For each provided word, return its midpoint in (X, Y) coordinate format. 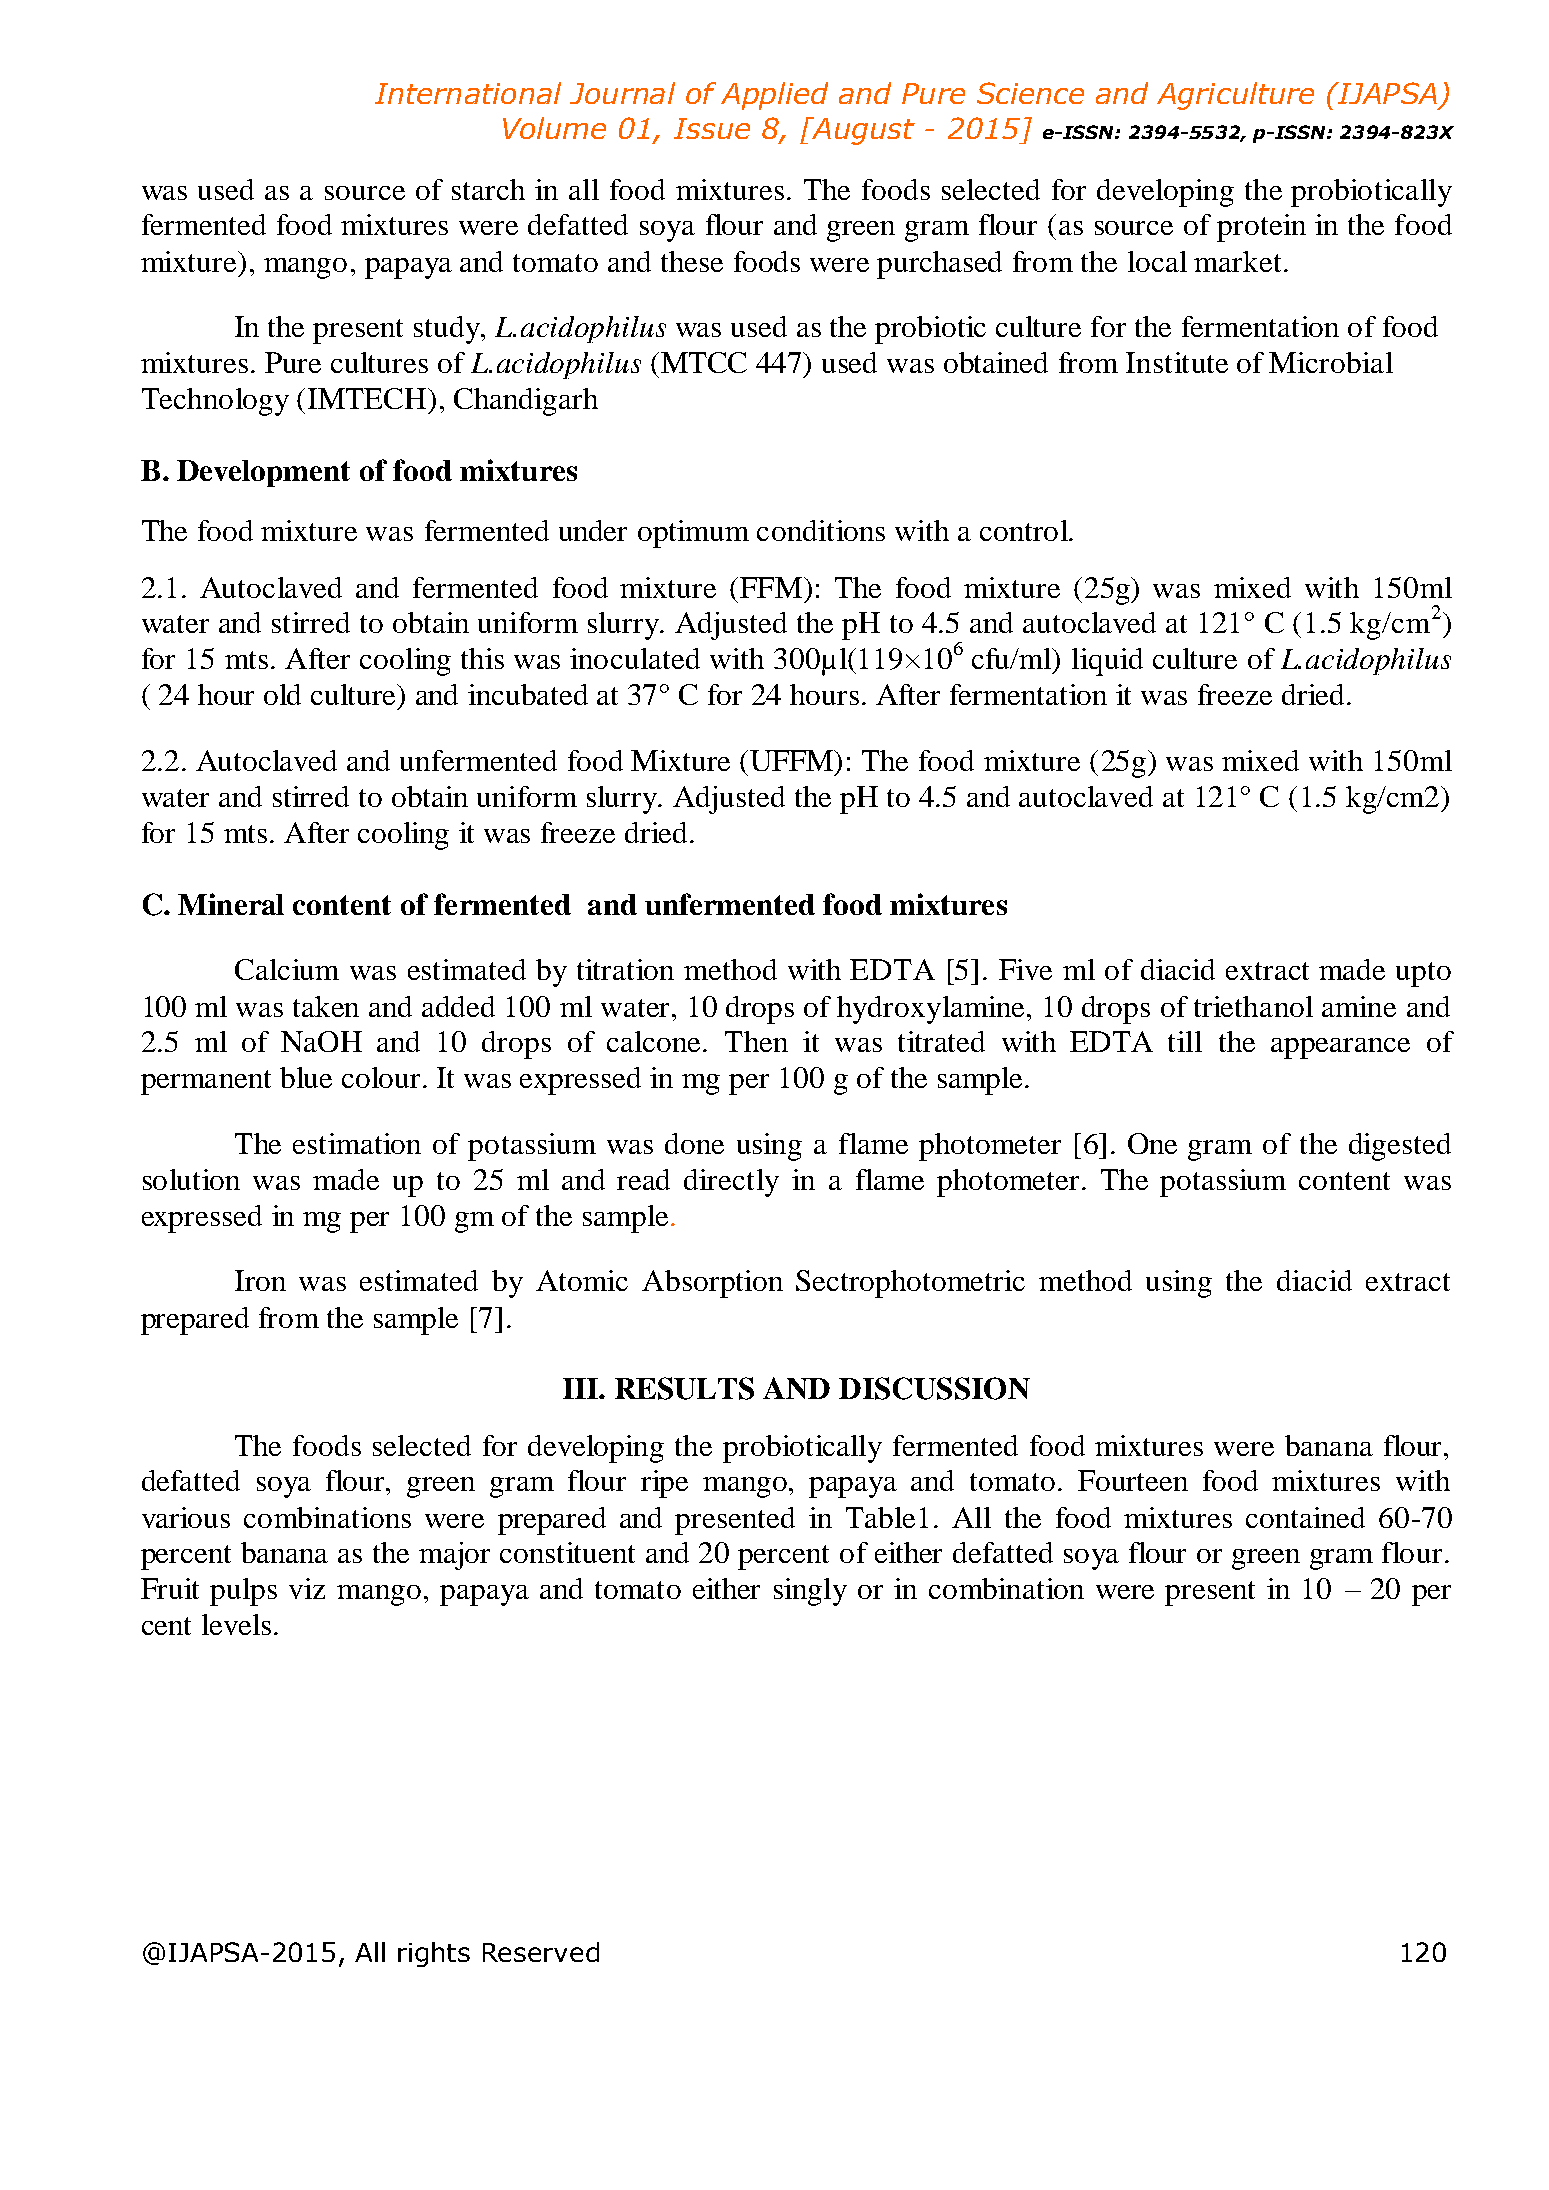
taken (326, 1006)
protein (1261, 228)
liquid (1107, 662)
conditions (821, 530)
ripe (664, 1484)
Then (756, 1041)
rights (434, 1954)
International (468, 93)
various (186, 1517)
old (282, 694)
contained (1305, 1517)
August (862, 131)
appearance (1340, 1048)
